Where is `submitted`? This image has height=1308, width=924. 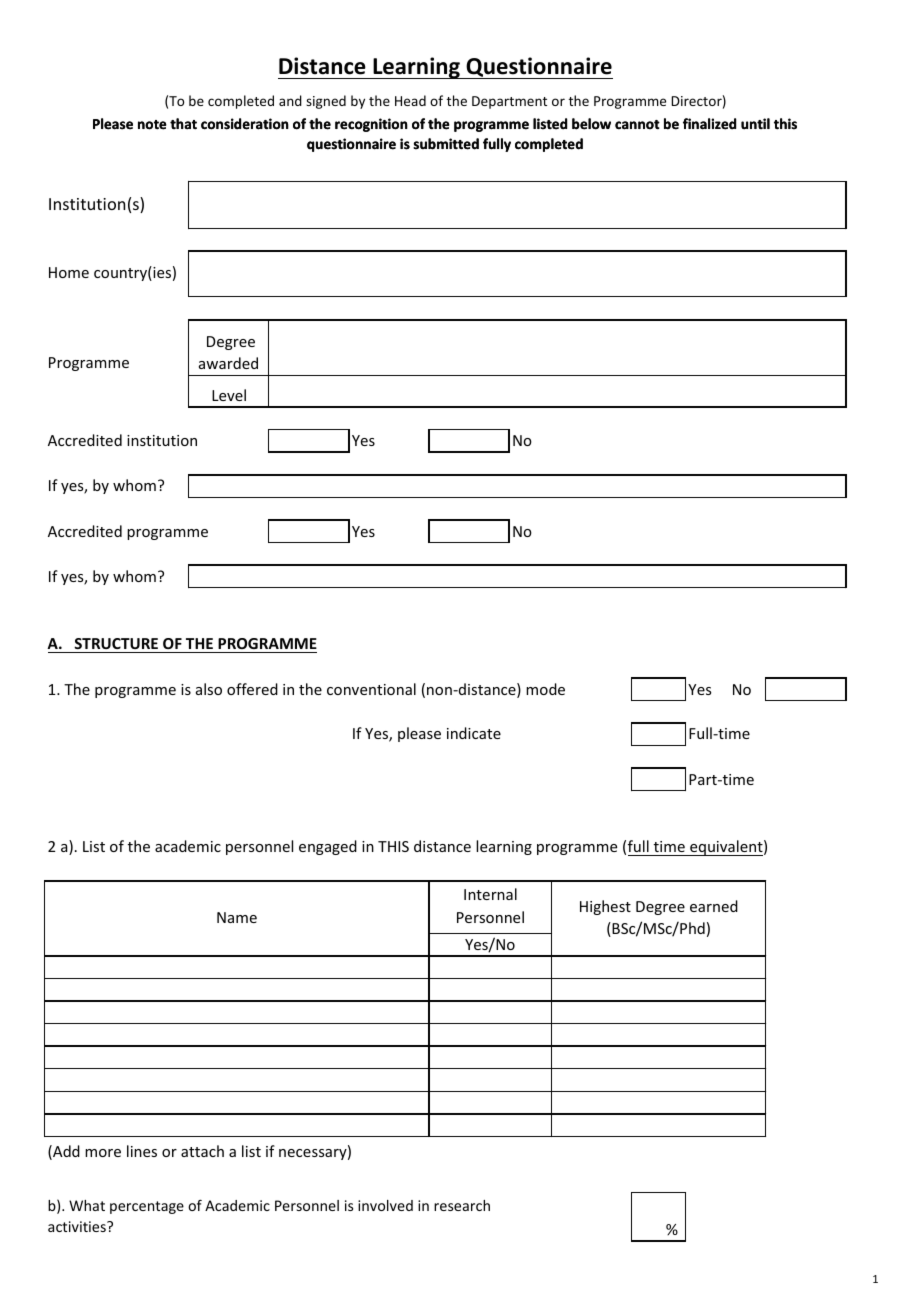 submitted is located at coordinates (446, 144).
